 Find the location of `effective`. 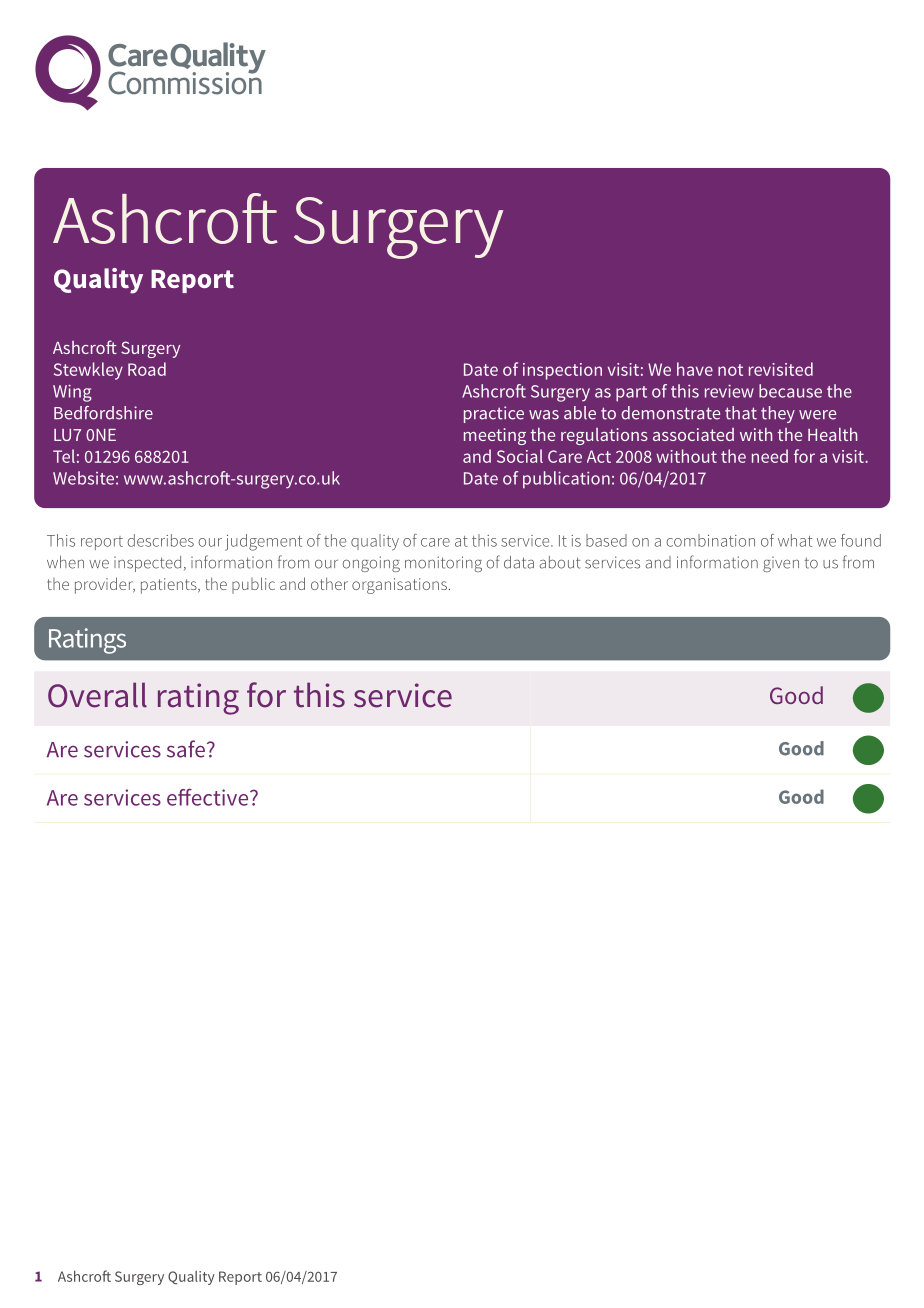

effective is located at coordinates (209, 797).
